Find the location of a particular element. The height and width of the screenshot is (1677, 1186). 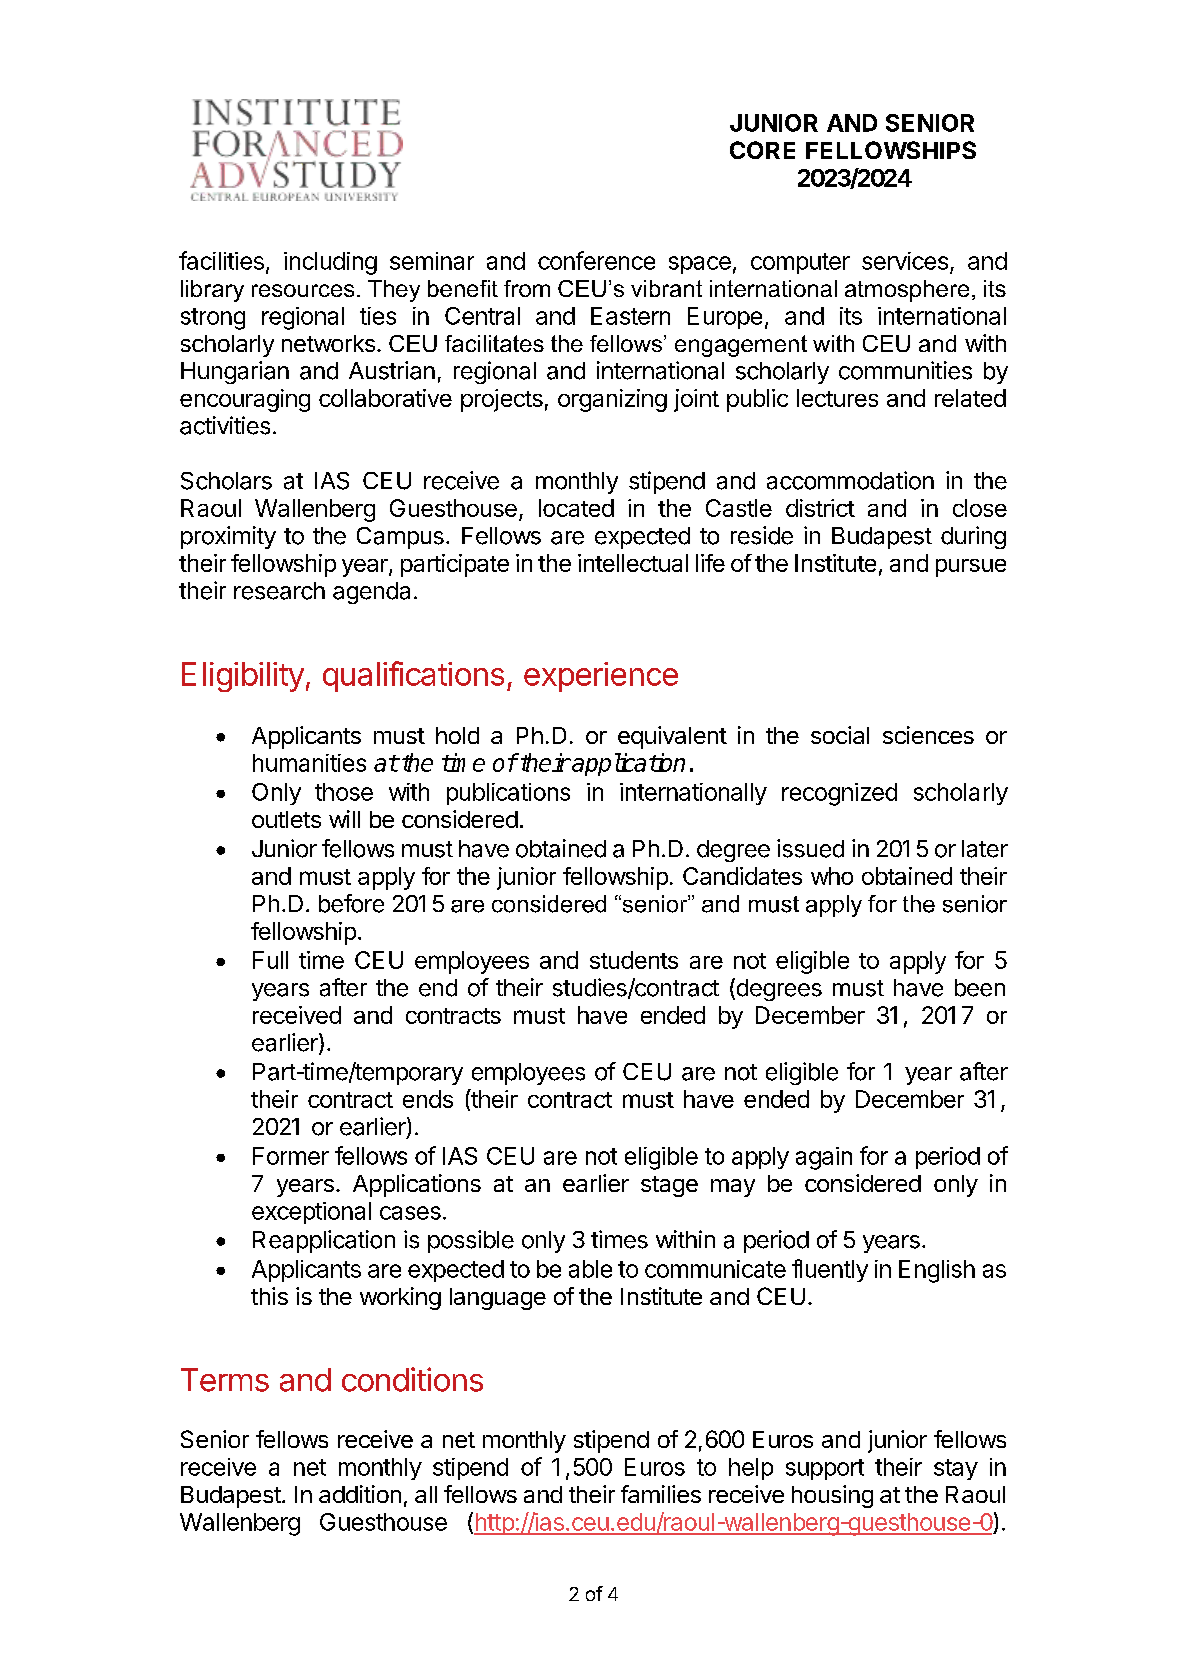

outlets is located at coordinates (286, 819).
